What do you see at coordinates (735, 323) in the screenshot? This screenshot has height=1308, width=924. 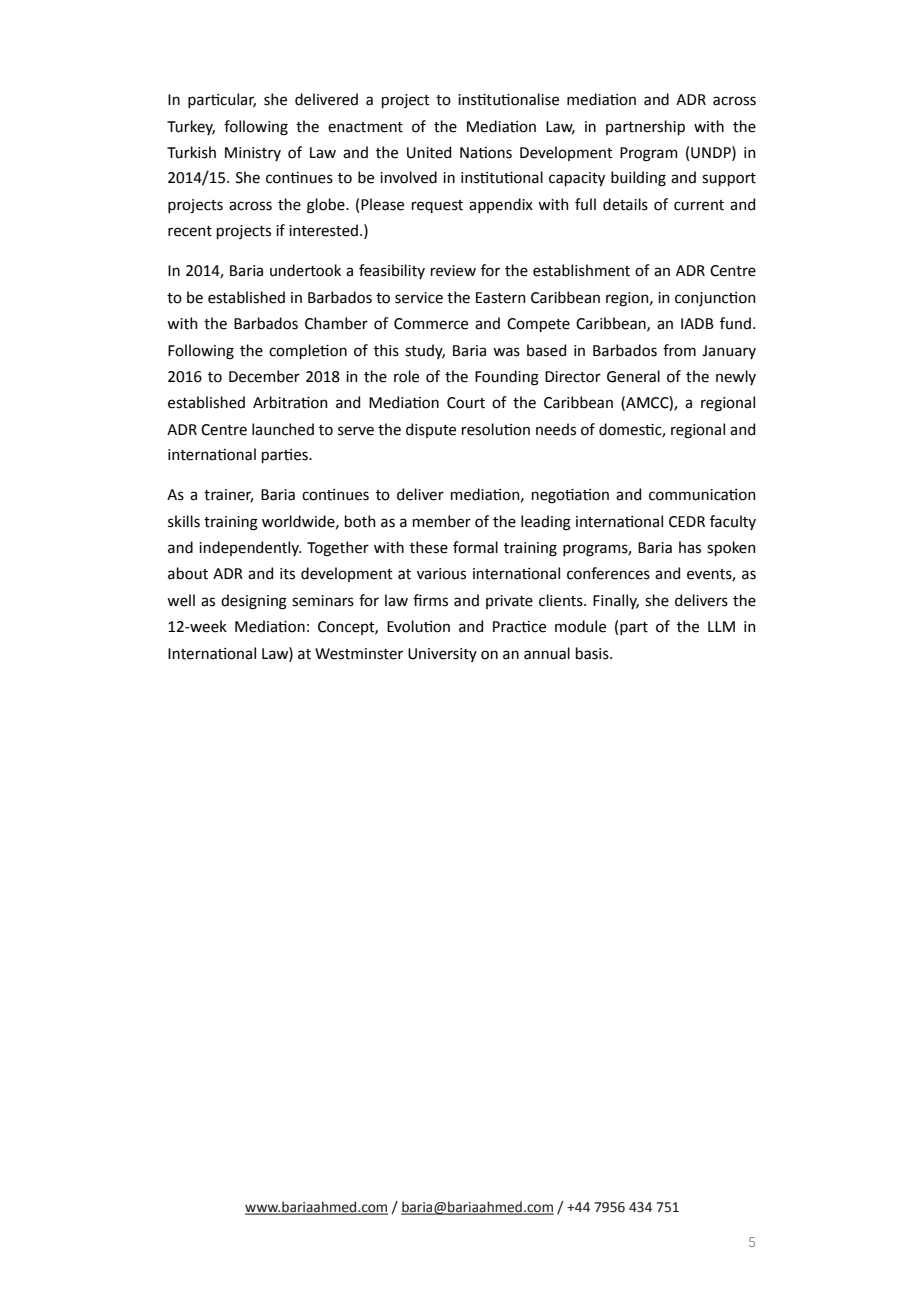 I see `fund` at bounding box center [735, 323].
